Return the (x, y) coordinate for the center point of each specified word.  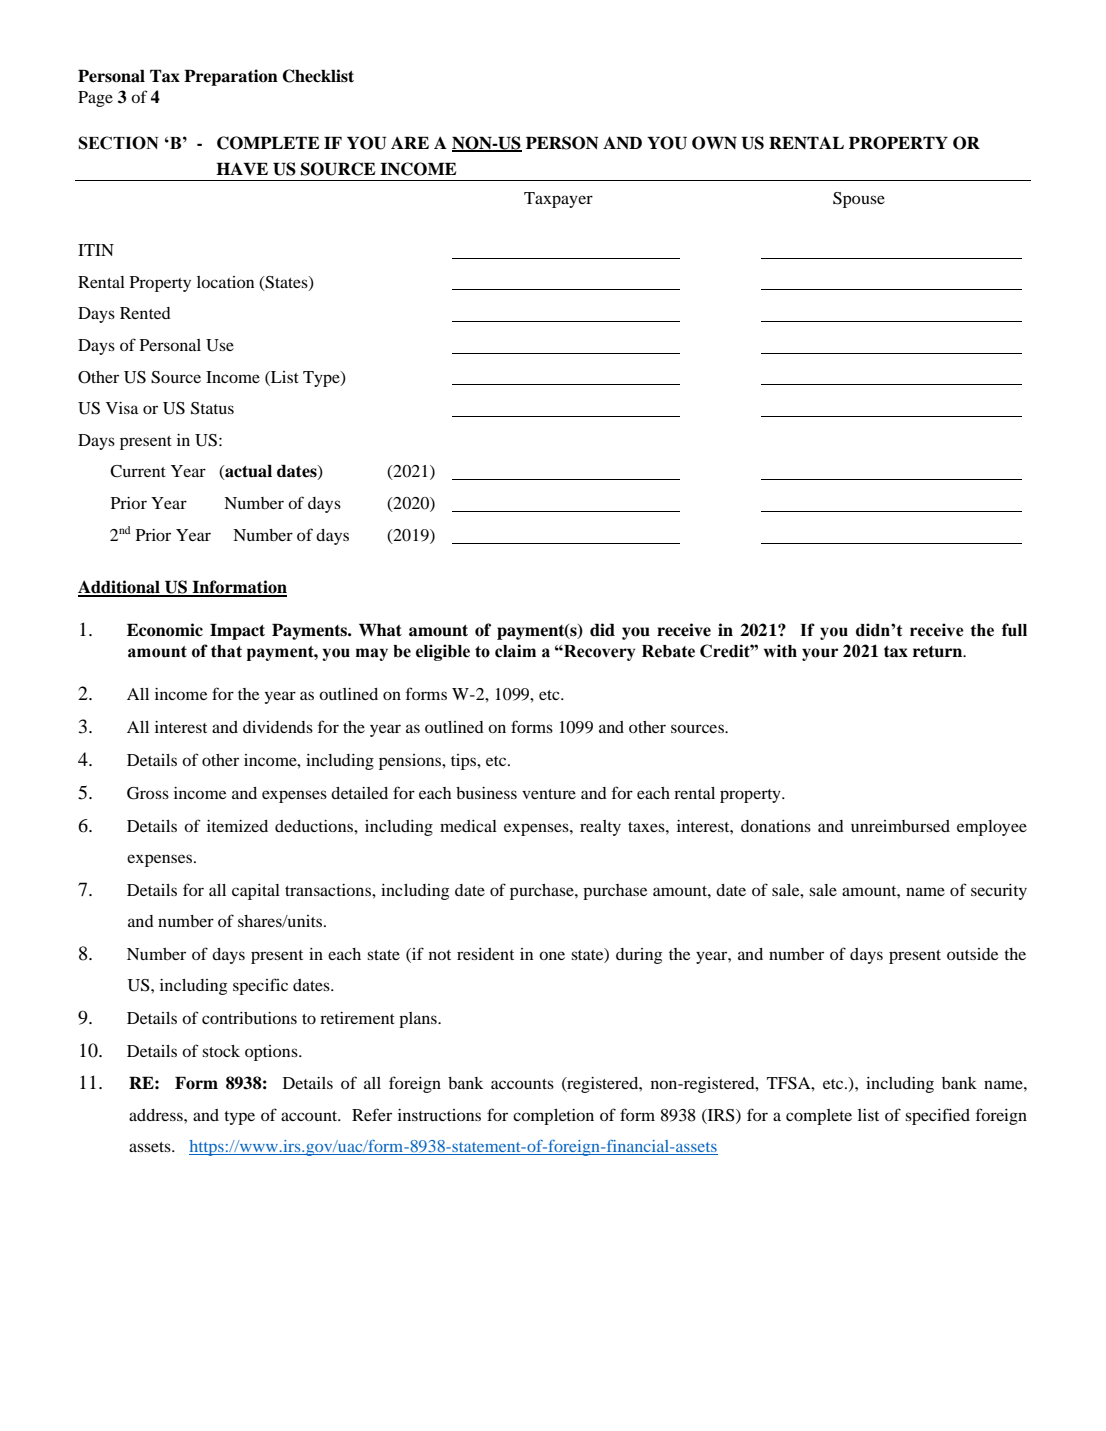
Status (212, 408)
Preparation (231, 77)
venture (549, 794)
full (1014, 630)
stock (221, 1051)
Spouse (859, 200)
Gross (148, 793)
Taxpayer (558, 200)
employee (992, 828)
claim (515, 651)
